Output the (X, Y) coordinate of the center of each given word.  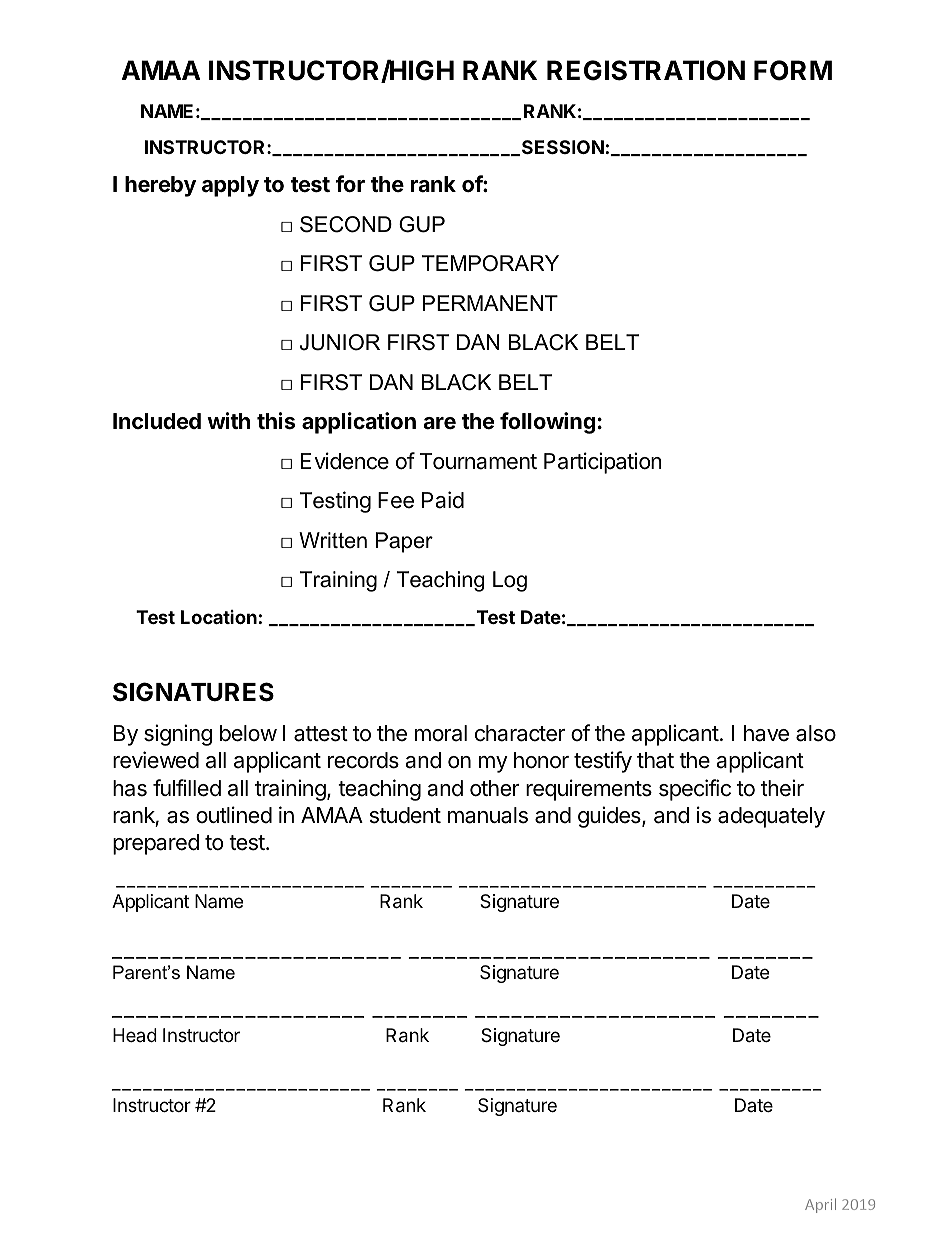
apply (230, 186)
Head (135, 1035)
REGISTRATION (646, 70)
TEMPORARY (490, 263)
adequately (771, 817)
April (820, 1205)
